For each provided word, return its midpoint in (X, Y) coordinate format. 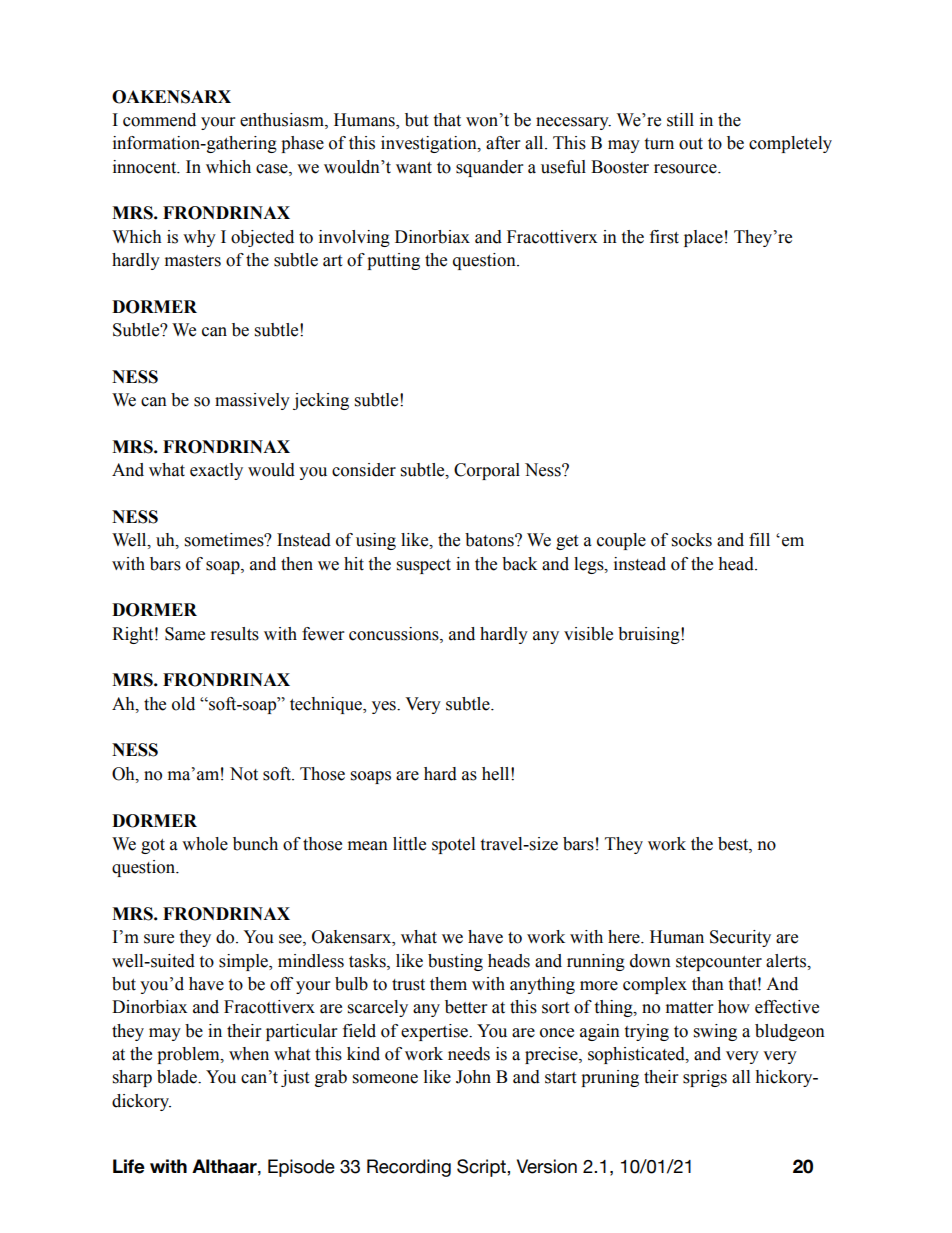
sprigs (705, 1078)
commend (159, 120)
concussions (395, 634)
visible (588, 634)
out (691, 144)
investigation (430, 144)
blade (178, 1077)
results (235, 634)
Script (482, 1168)
